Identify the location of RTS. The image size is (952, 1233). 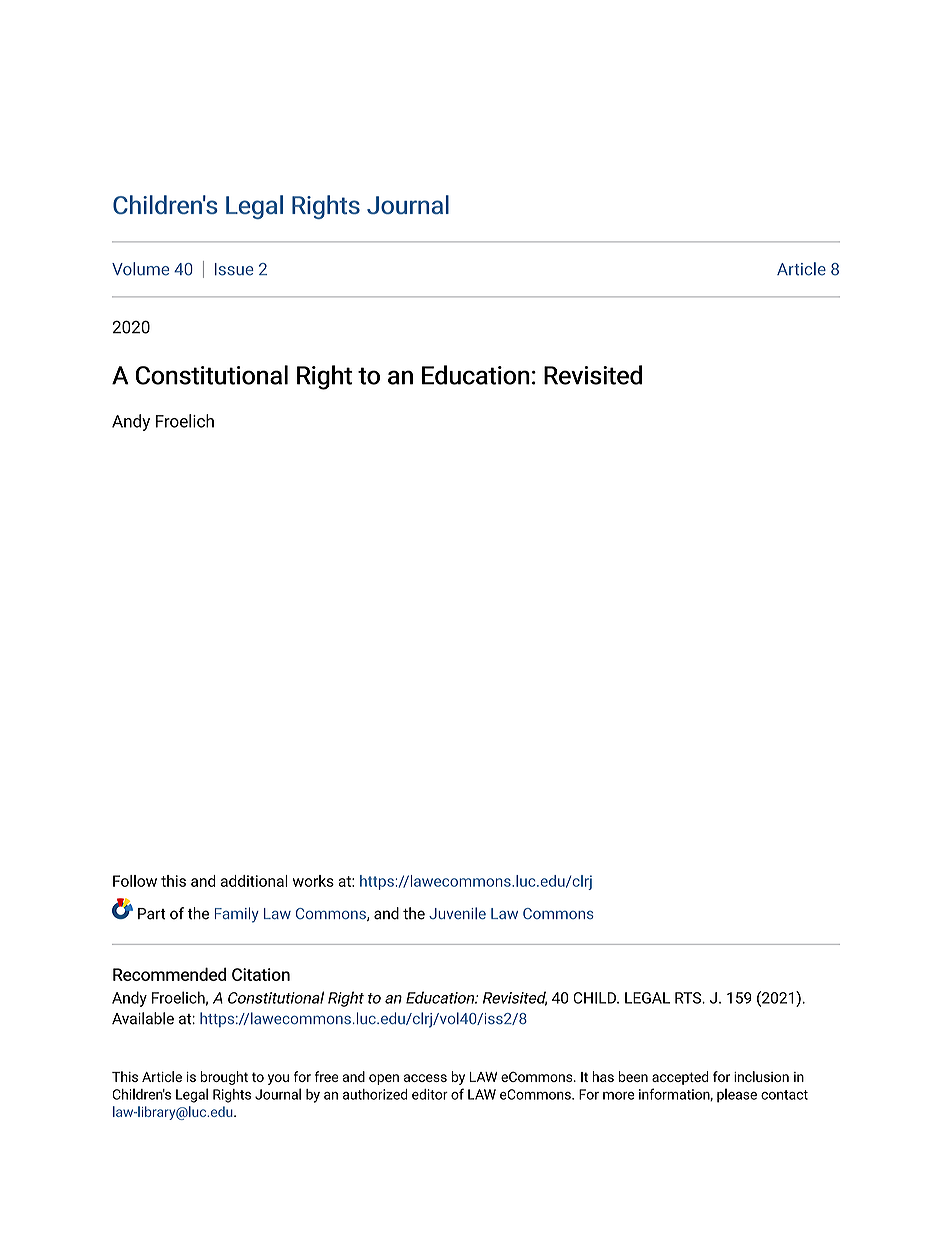
(689, 998).
